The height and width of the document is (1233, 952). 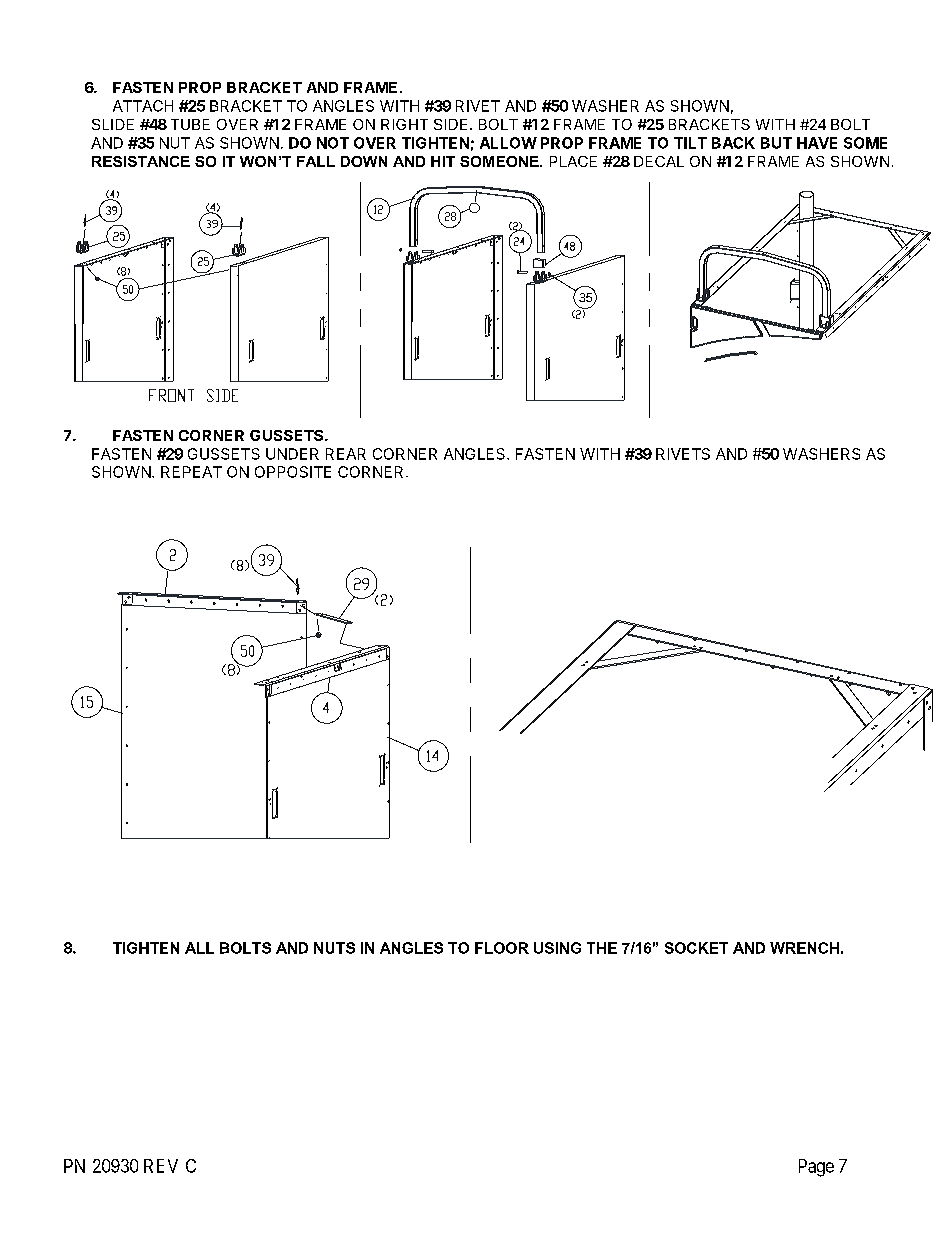 I want to click on FLOOR, so click(x=502, y=948).
